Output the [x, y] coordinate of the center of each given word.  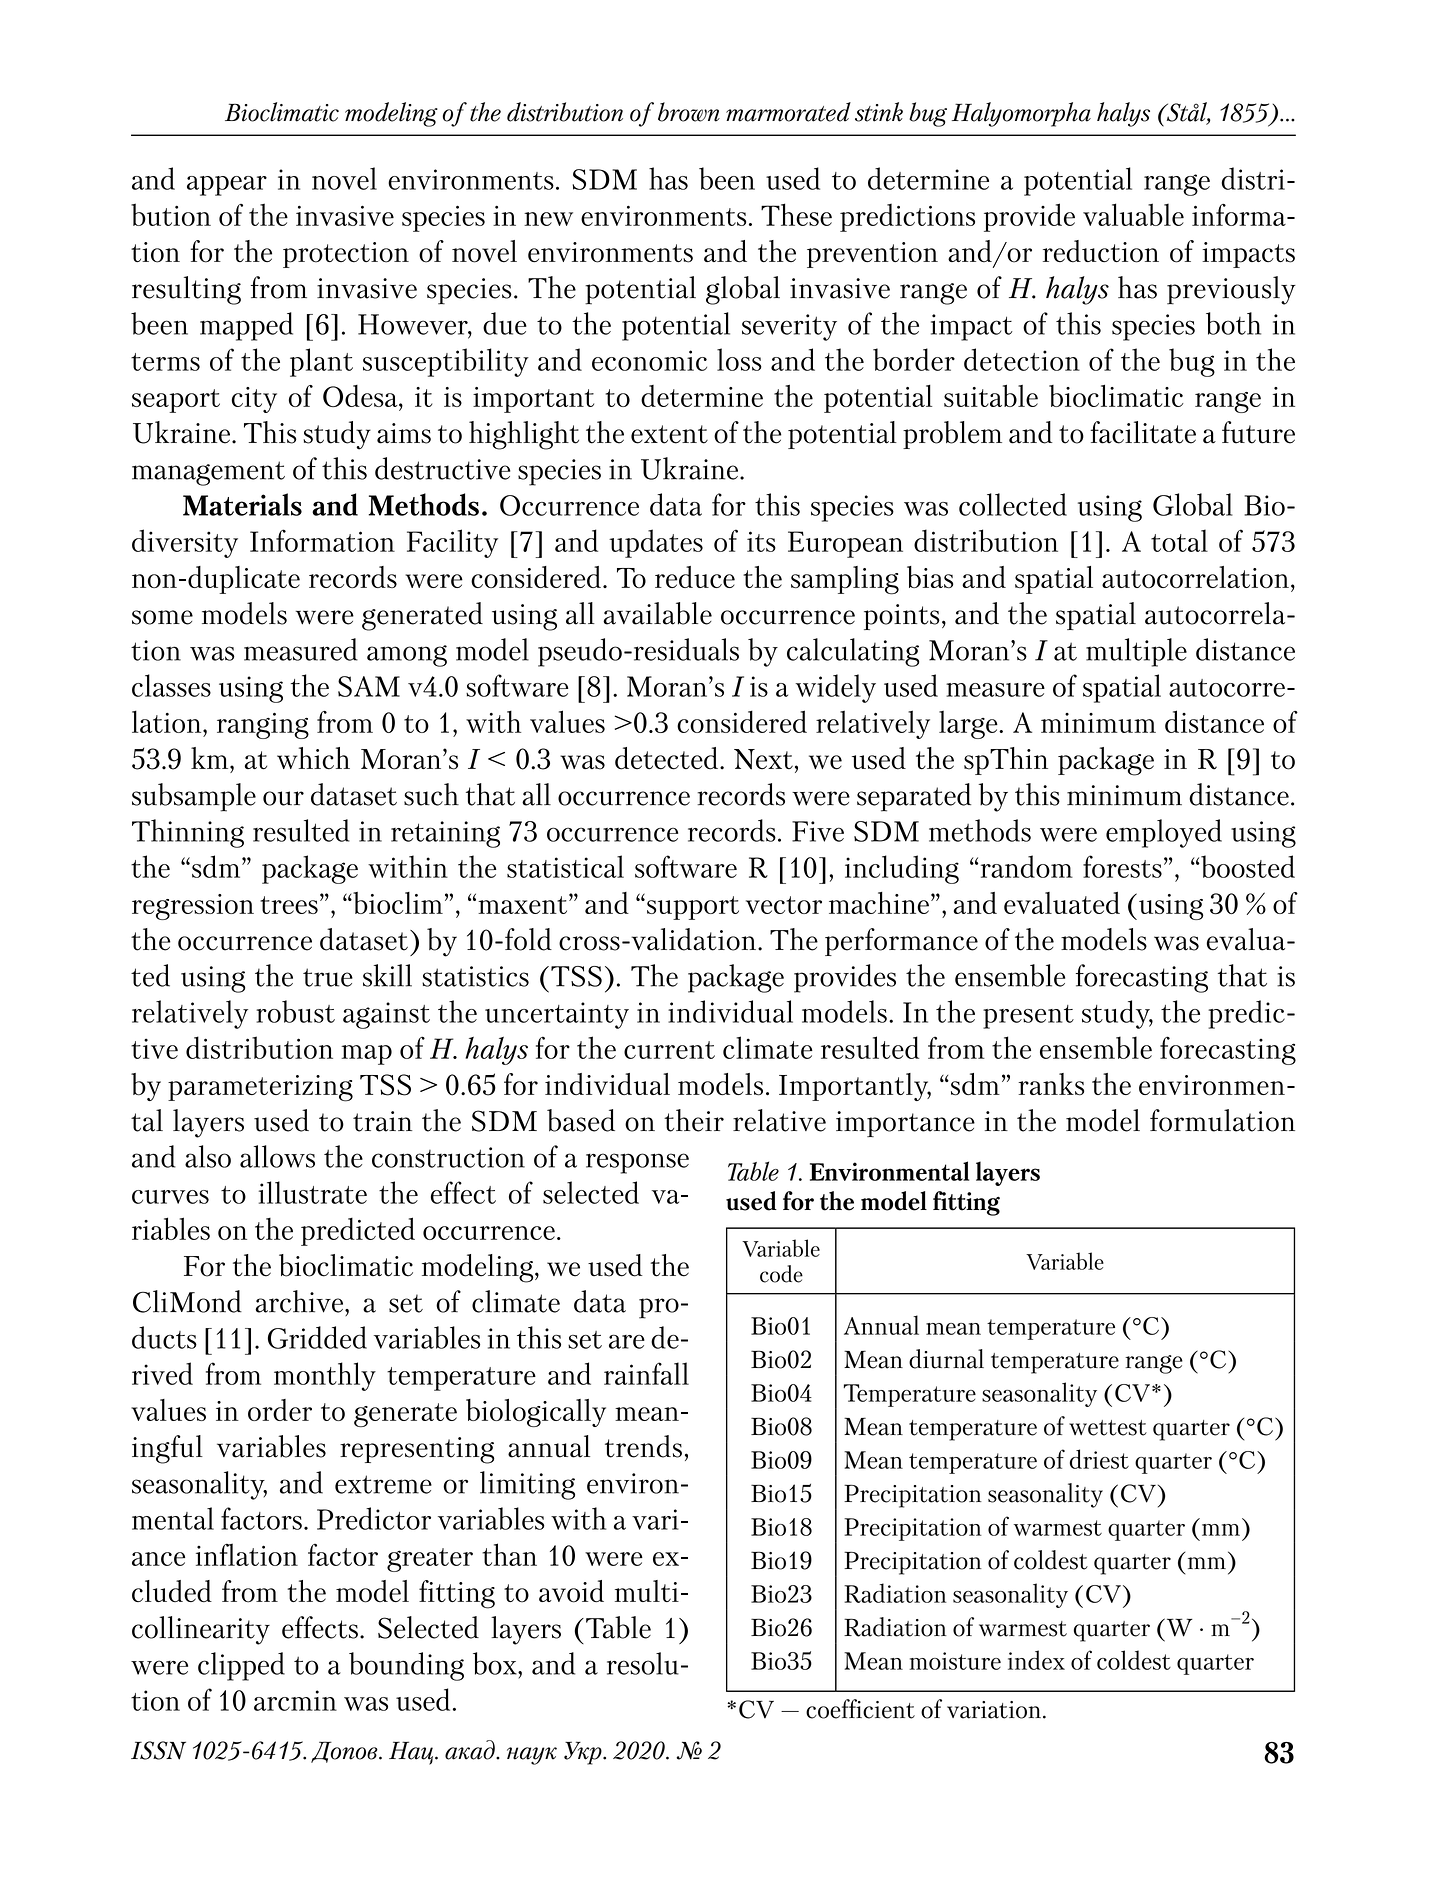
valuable [1133, 214]
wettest [1108, 1428]
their [694, 1120]
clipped [241, 1666]
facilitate [1143, 432]
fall [670, 1373]
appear [227, 186]
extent [669, 434]
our [283, 798]
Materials [242, 504]
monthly [325, 1376]
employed [1164, 833]
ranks [1051, 1084]
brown [689, 112]
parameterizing [260, 1088]
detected [666, 758]
